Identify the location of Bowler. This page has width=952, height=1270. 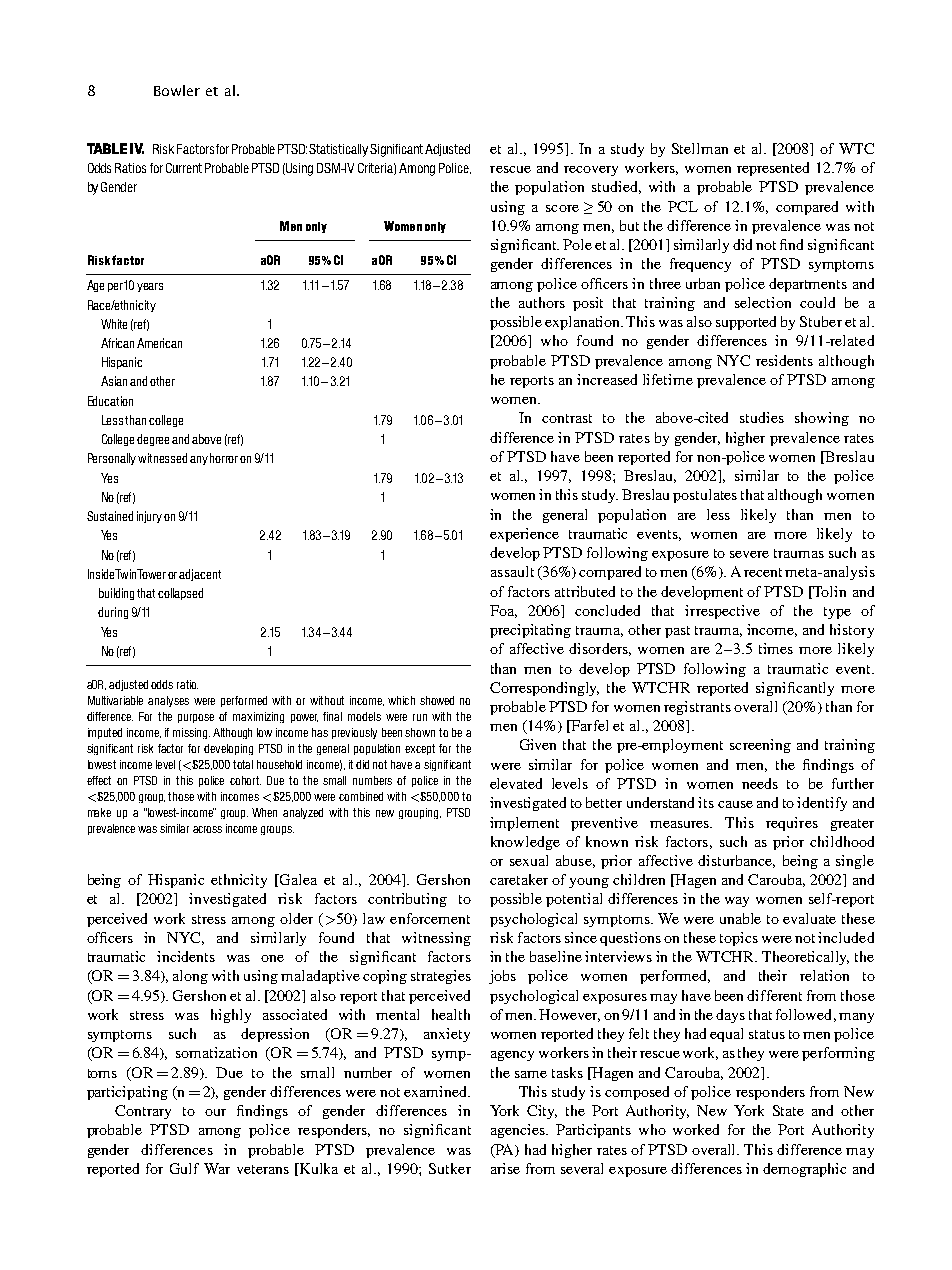
(177, 90).
